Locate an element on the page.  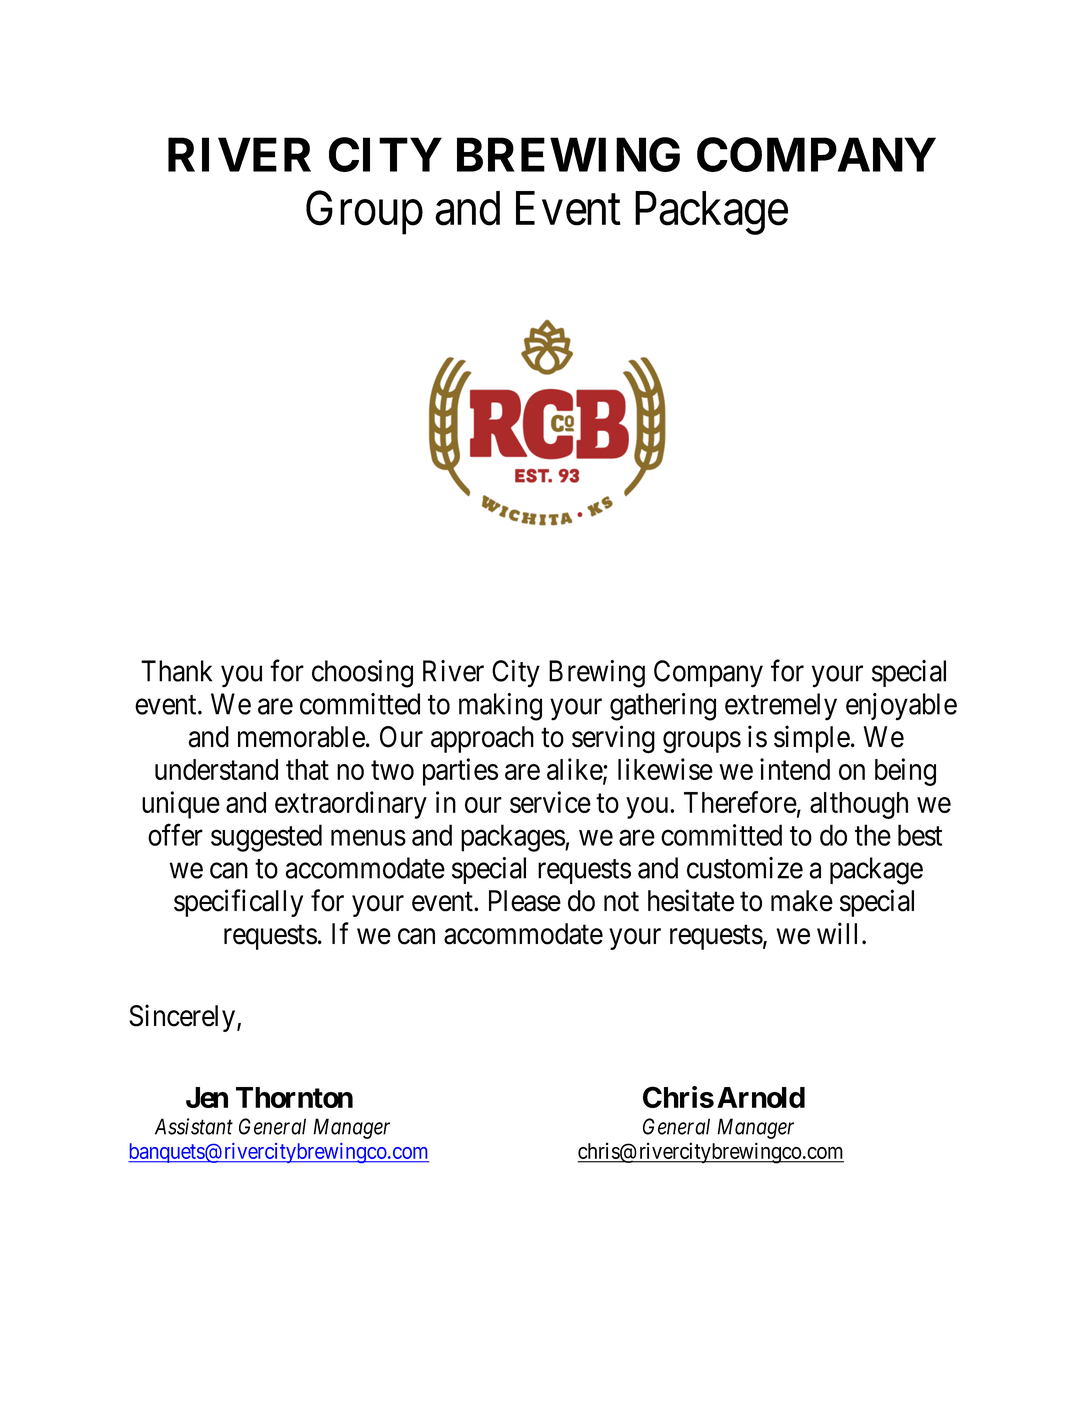
Sincerely is located at coordinates (183, 1018).
